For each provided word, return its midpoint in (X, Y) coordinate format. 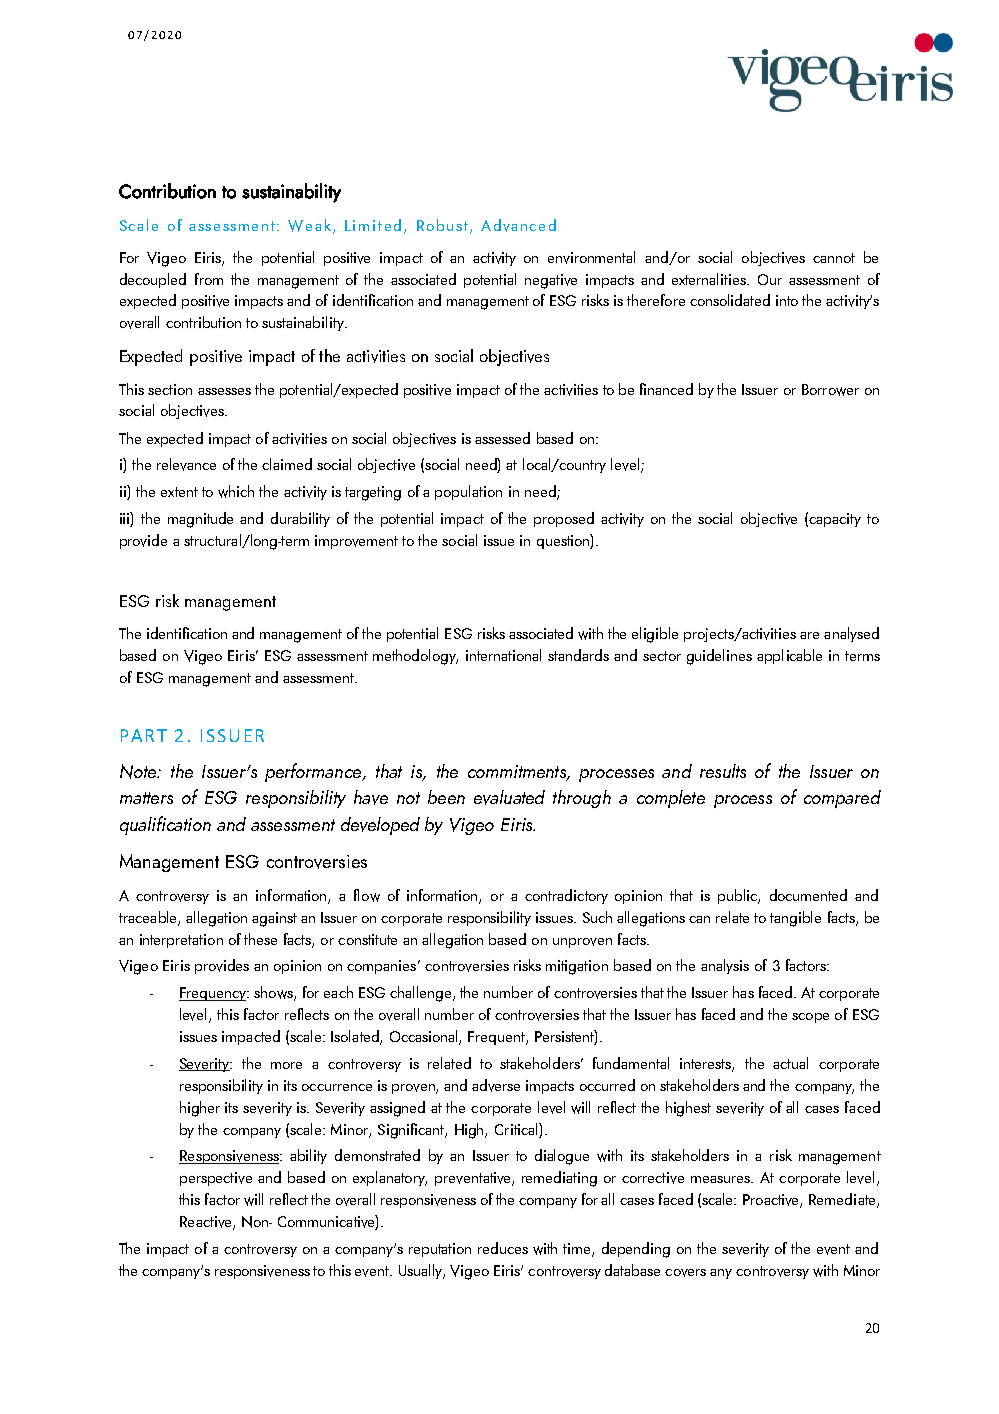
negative (551, 281)
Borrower (830, 390)
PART (144, 735)
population (468, 492)
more (286, 1065)
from (209, 279)
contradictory (566, 896)
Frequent (497, 1038)
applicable (789, 656)
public (738, 896)
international (503, 655)
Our (770, 279)
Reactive (207, 1223)
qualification (165, 825)
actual (790, 1063)
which (236, 491)
